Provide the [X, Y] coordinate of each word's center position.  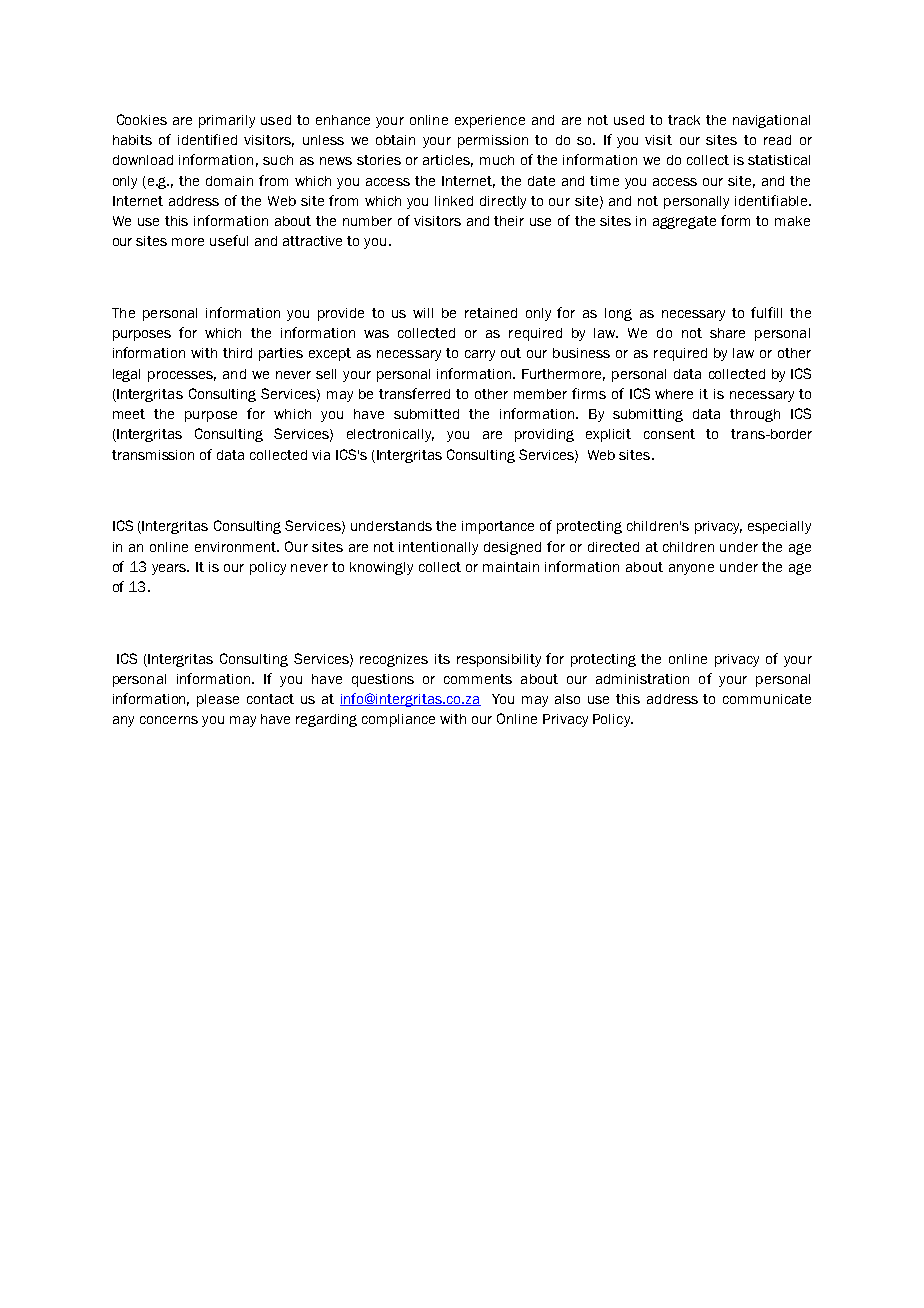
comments [478, 679]
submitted [426, 414]
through [755, 415]
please [218, 700]
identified [207, 139]
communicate [767, 699]
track [684, 120]
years [170, 569]
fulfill [766, 312]
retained [491, 313]
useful [229, 240]
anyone [691, 569]
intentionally [438, 548]
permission [493, 141]
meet [129, 414]
